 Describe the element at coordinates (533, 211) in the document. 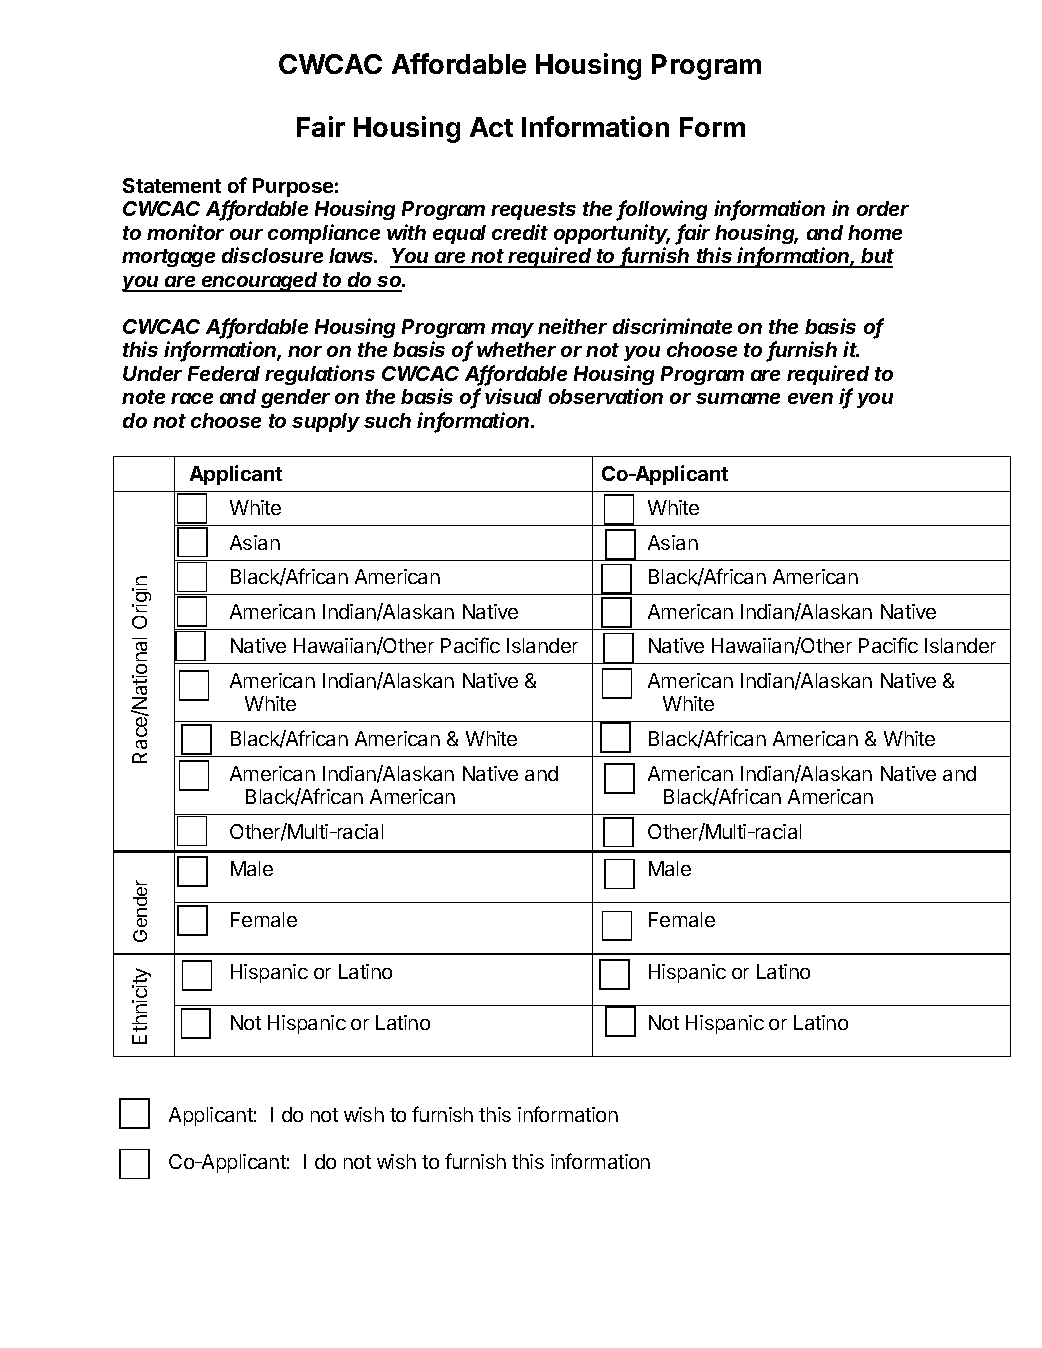

I see `requests` at that location.
